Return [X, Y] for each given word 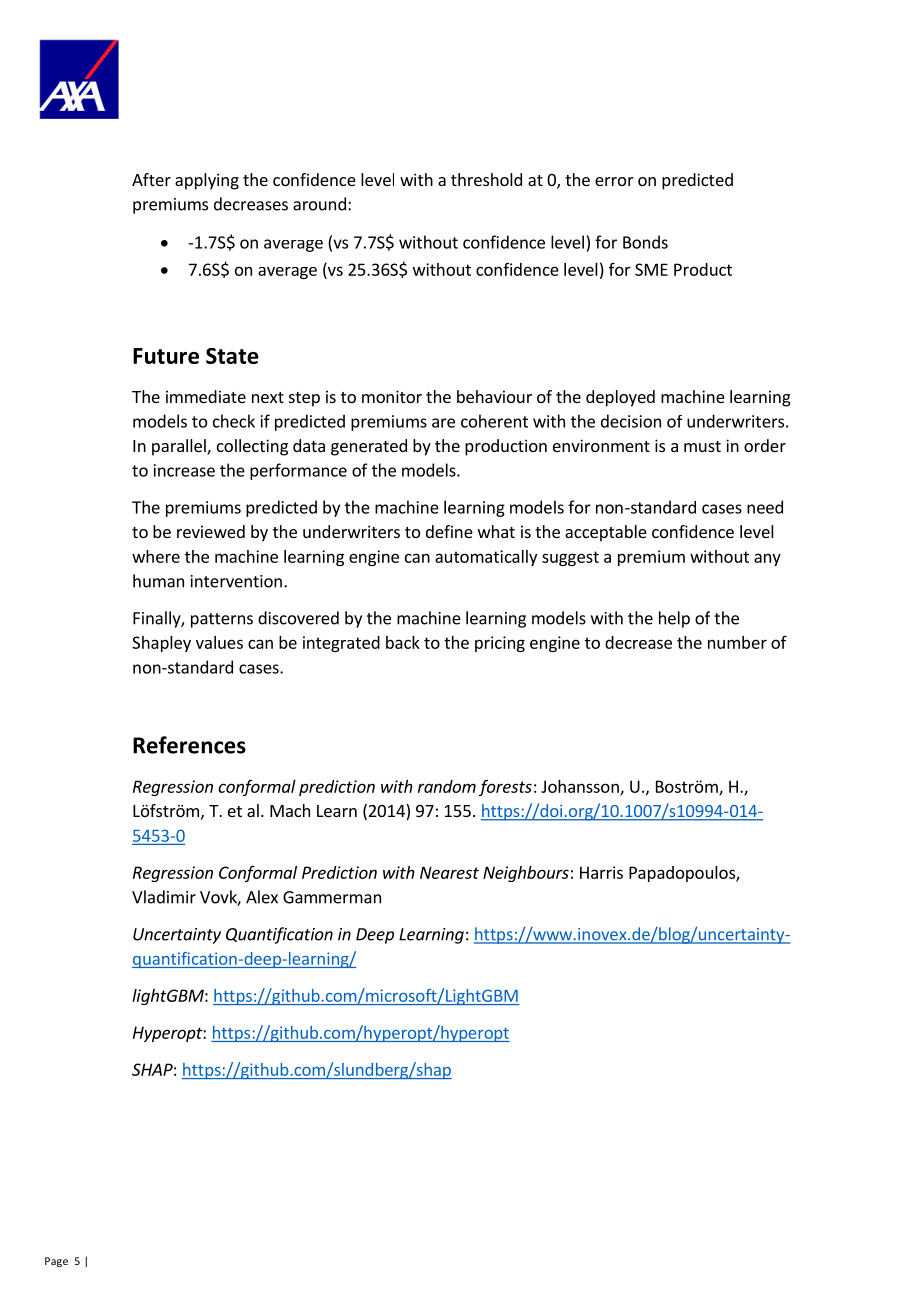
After [151, 179]
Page [56, 1262]
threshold [486, 179]
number [737, 642]
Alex [262, 897]
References [189, 745]
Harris [601, 872]
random [447, 786]
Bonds [645, 242]
